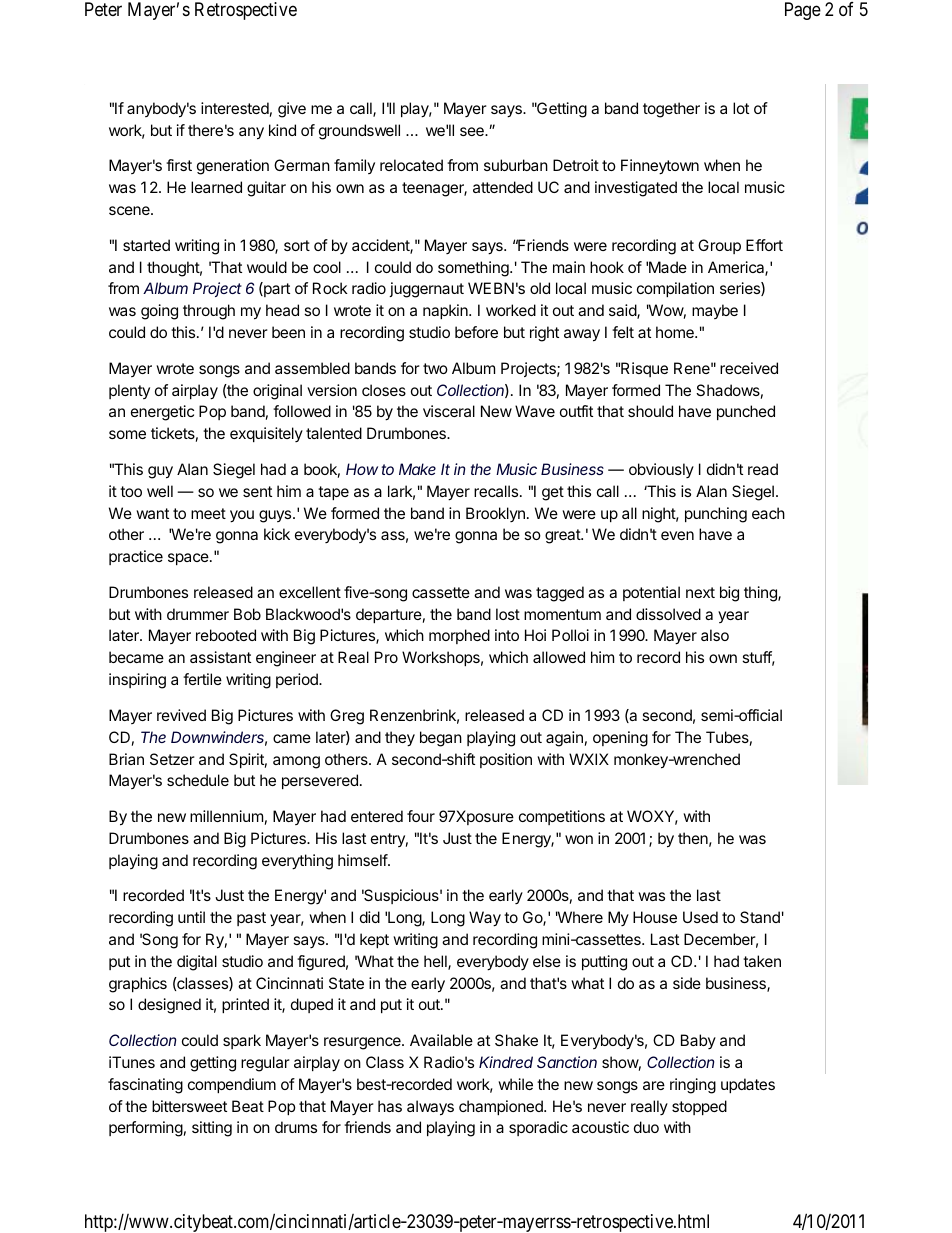 The image size is (952, 1233). Describe the element at coordinates (746, 412) in the image. I see `punched` at that location.
